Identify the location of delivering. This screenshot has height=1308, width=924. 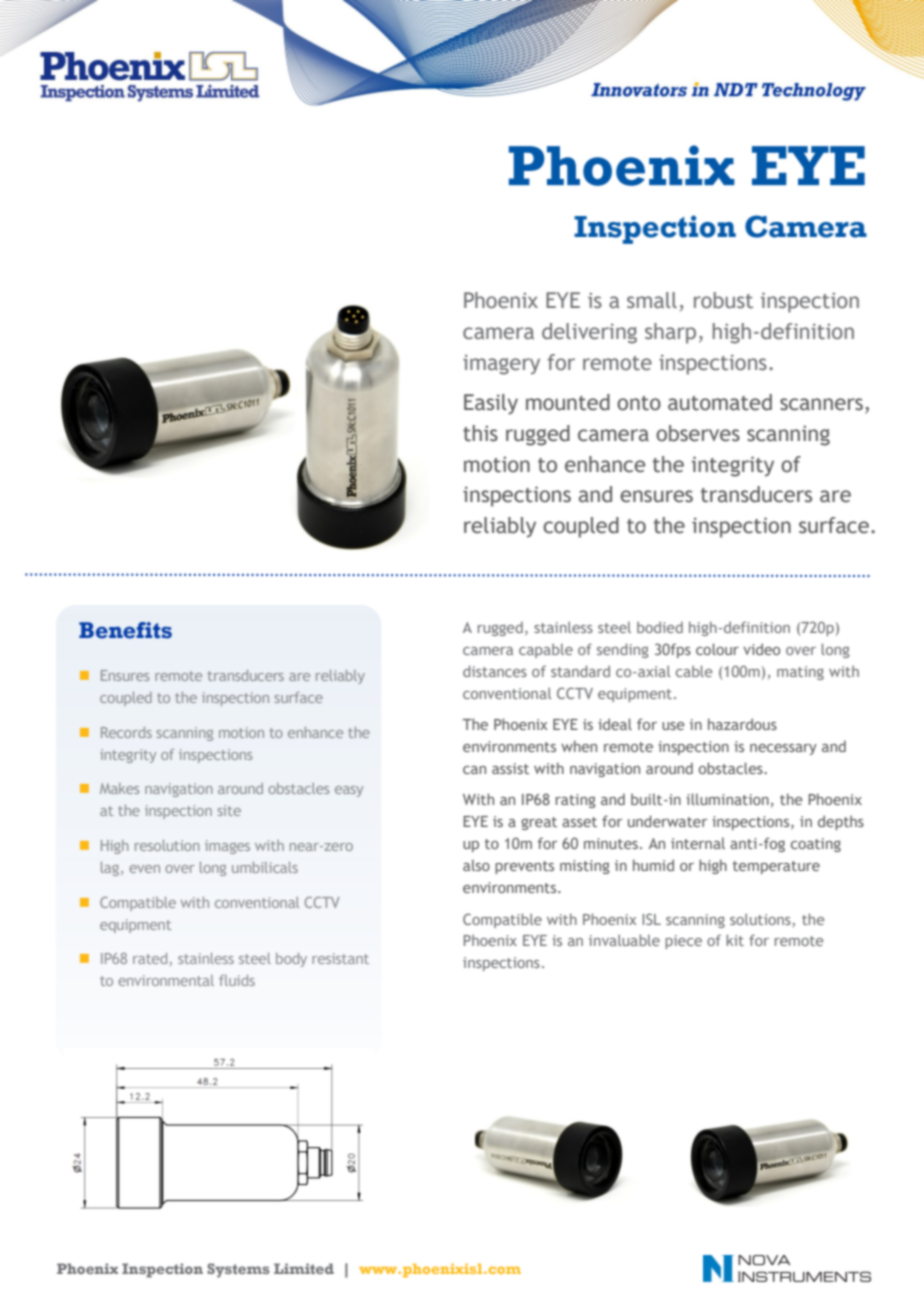
(589, 333).
